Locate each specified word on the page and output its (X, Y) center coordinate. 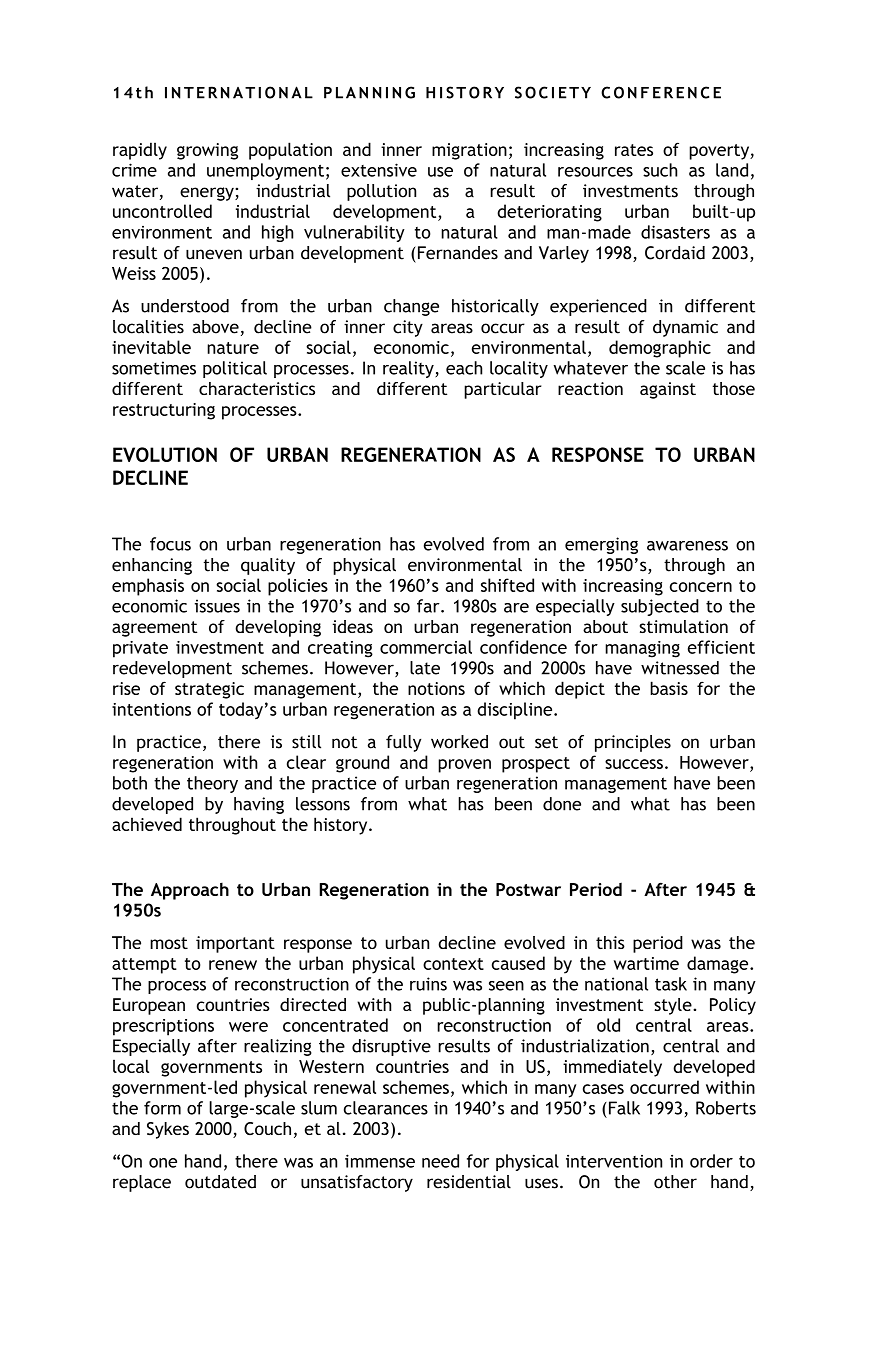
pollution (381, 192)
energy (208, 194)
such (660, 170)
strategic (209, 690)
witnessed (680, 668)
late (425, 668)
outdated (220, 1182)
